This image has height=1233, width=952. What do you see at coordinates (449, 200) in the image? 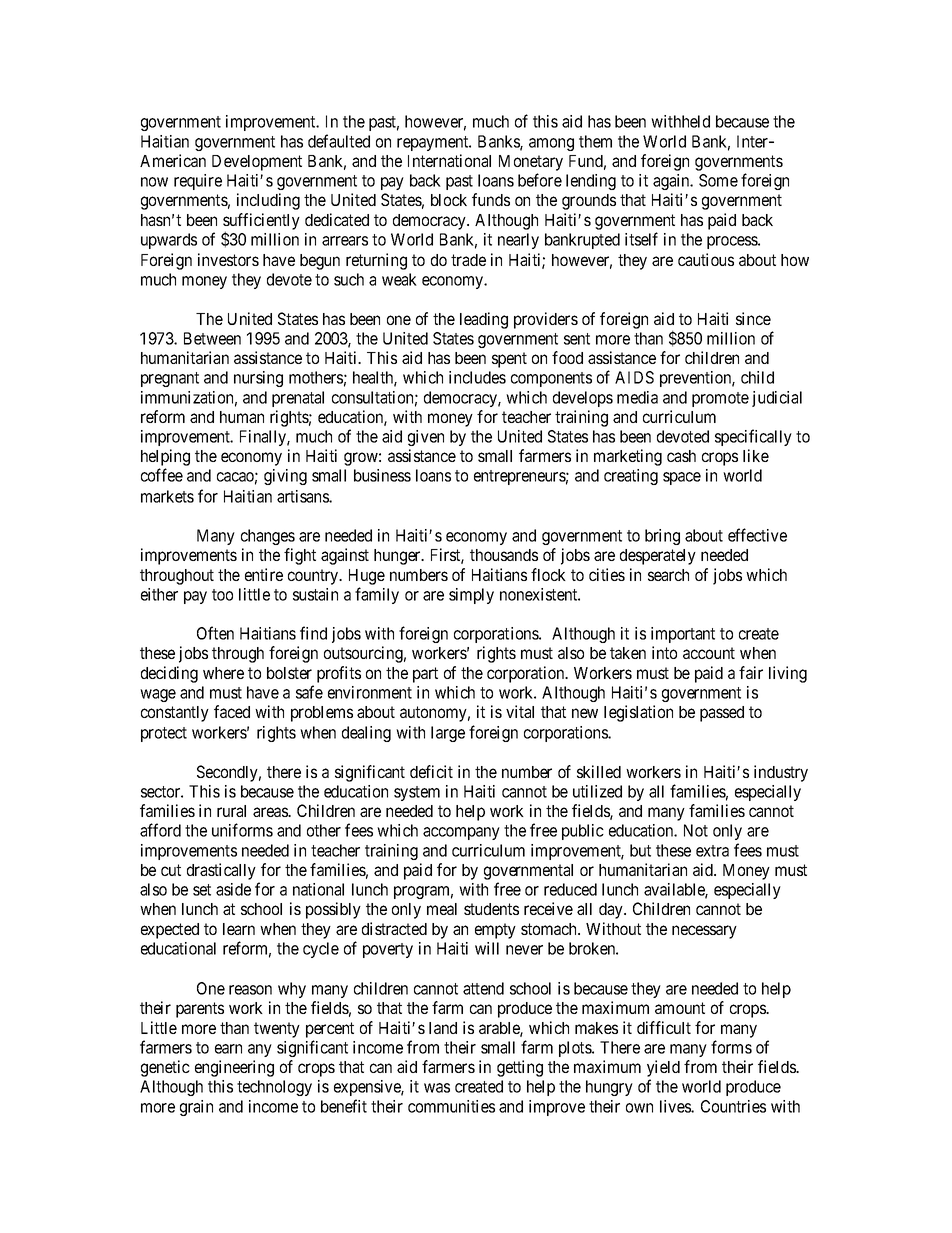
I see `block` at bounding box center [449, 200].
